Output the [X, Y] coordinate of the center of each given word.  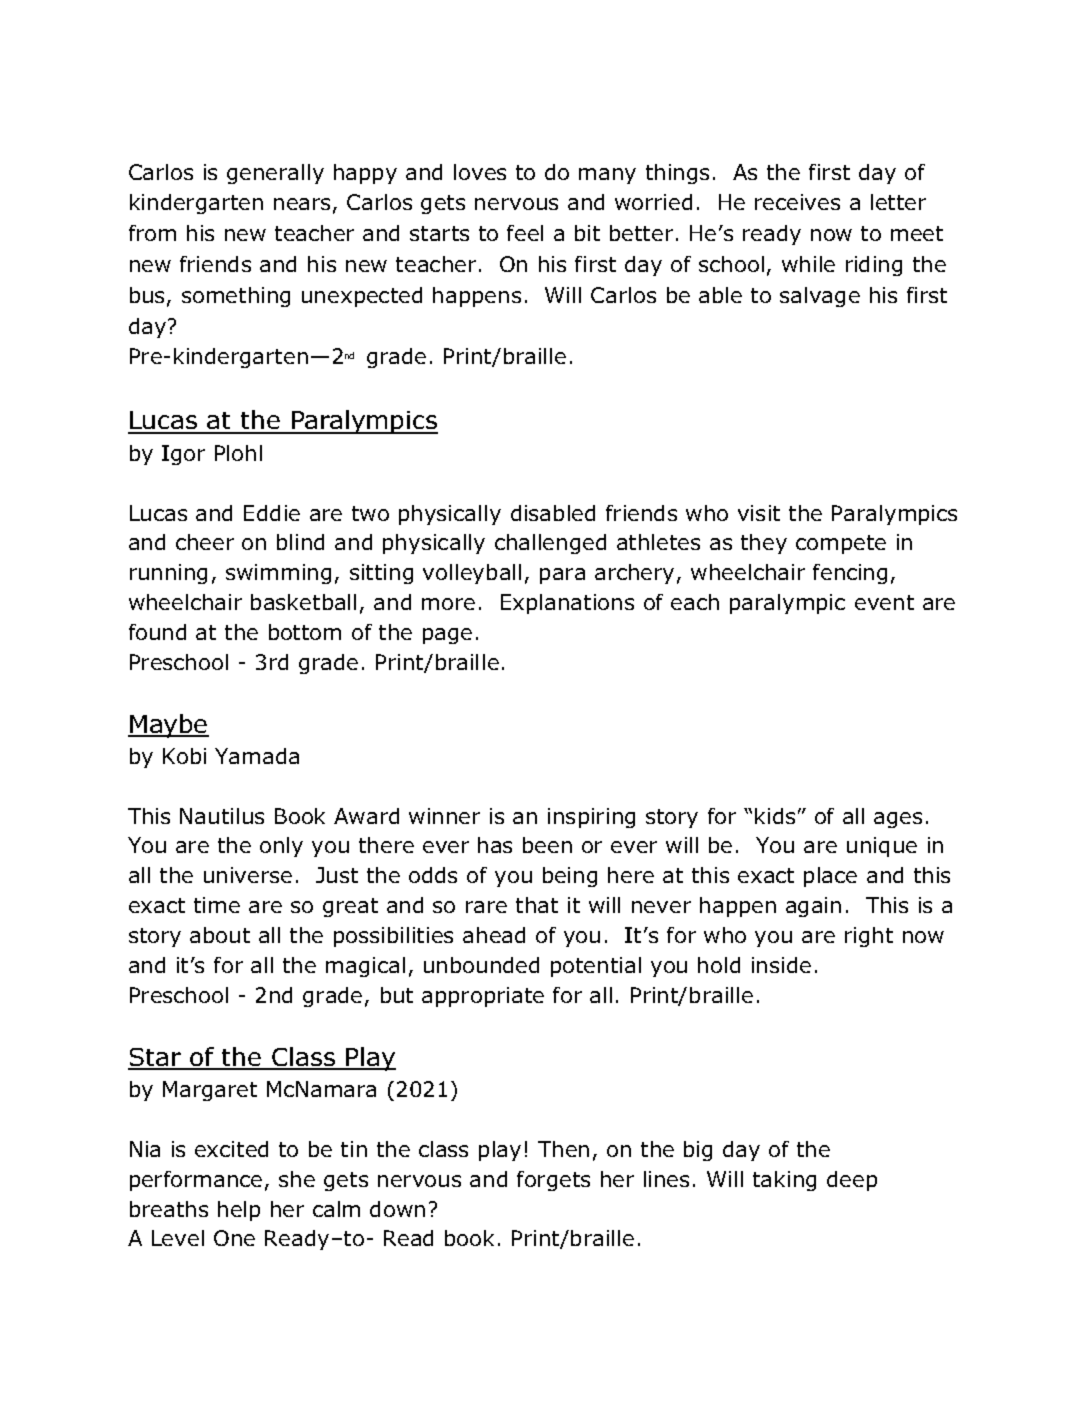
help [239, 1211]
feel [525, 233]
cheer [205, 542]
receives [797, 202]
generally [275, 174]
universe [248, 875]
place [830, 877]
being [570, 877]
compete [841, 544]
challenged [550, 544]
